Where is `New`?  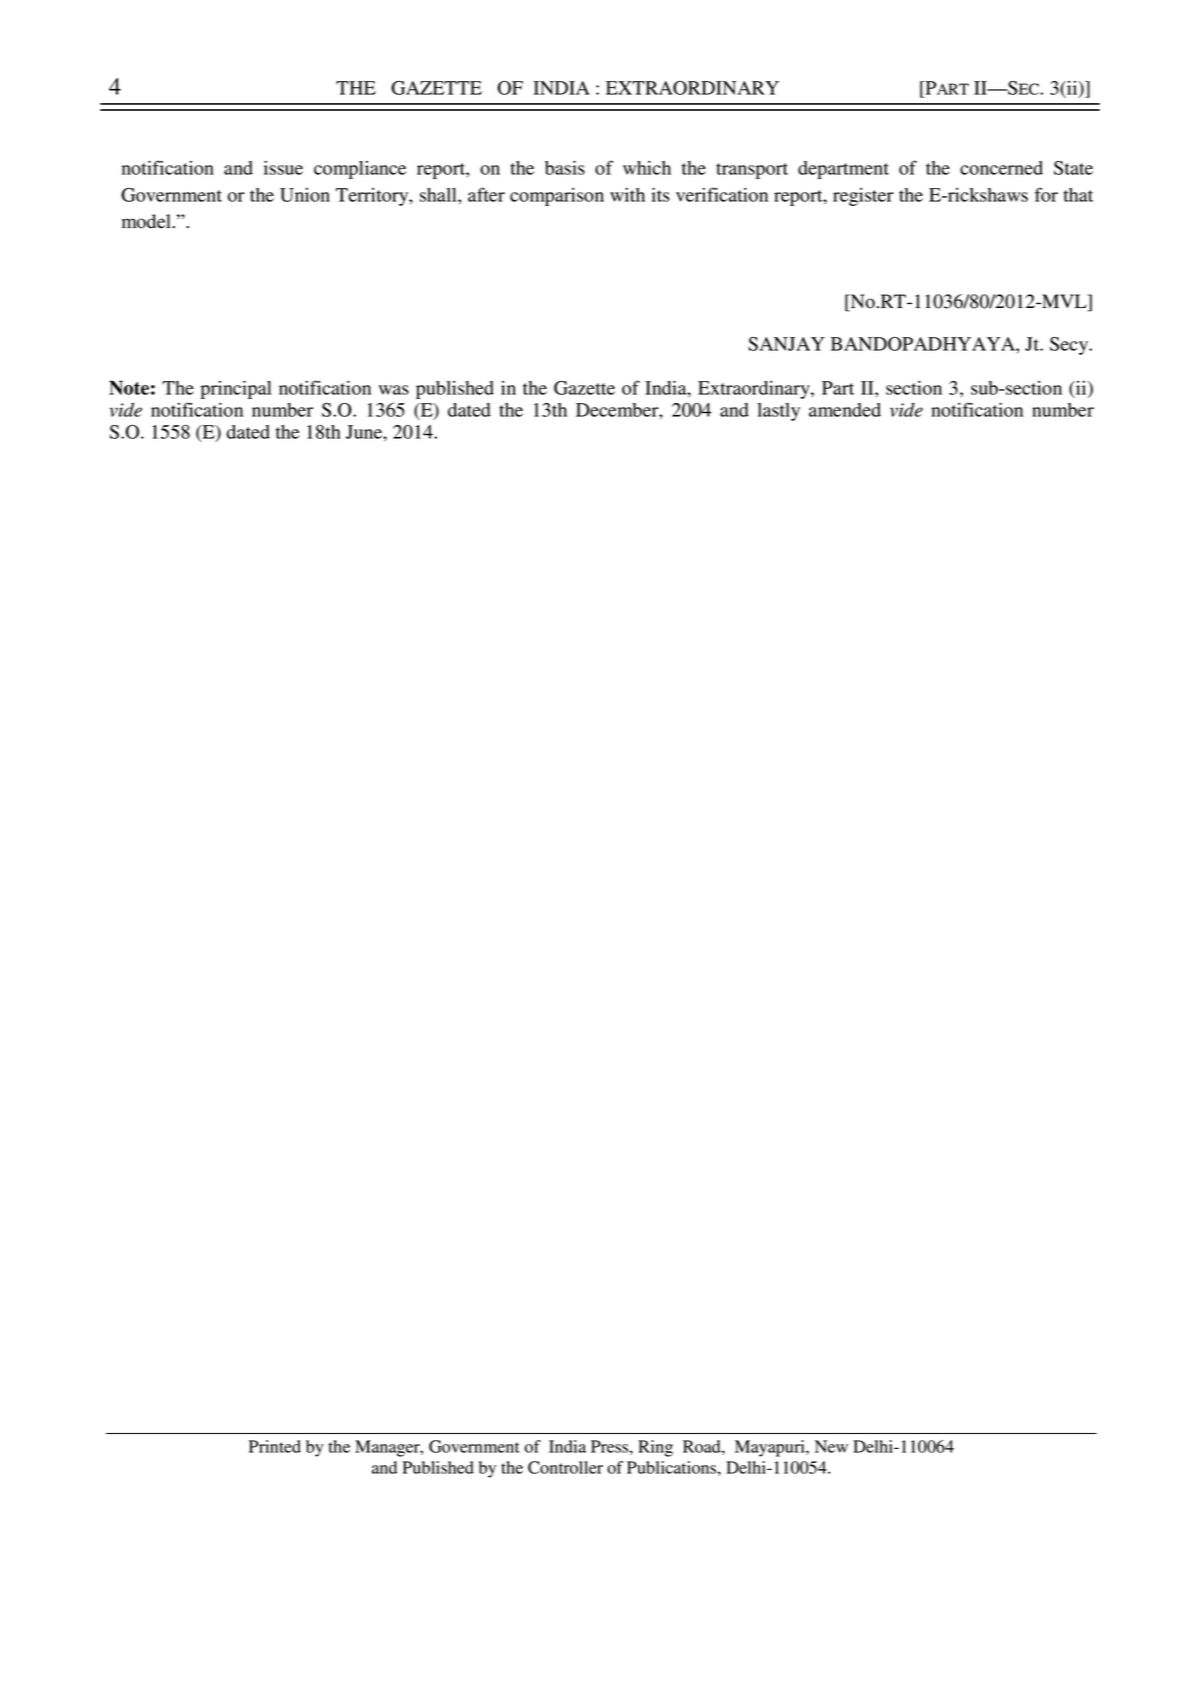
New is located at coordinates (831, 1446).
